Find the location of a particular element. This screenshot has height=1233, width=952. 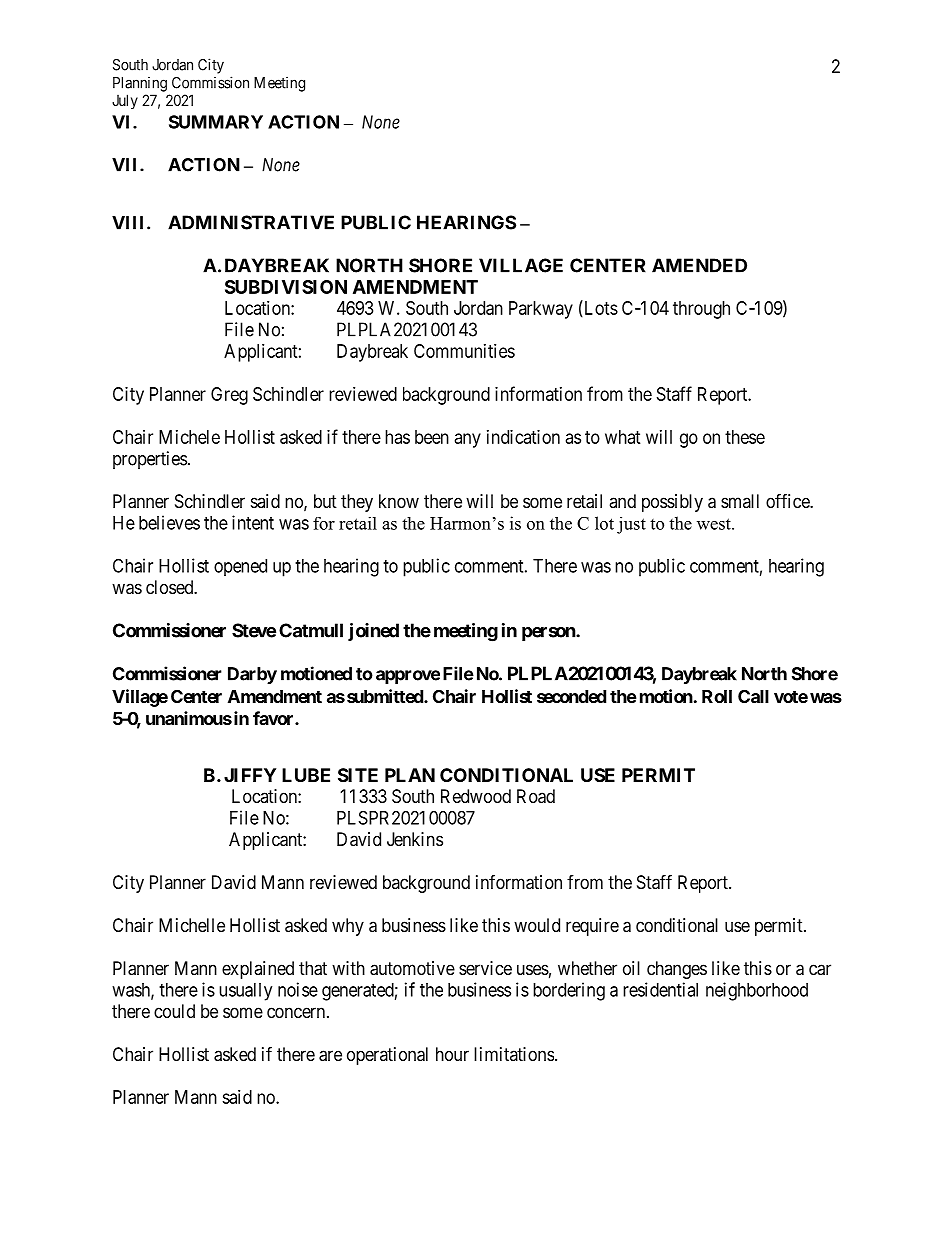

Communities is located at coordinates (464, 351).
